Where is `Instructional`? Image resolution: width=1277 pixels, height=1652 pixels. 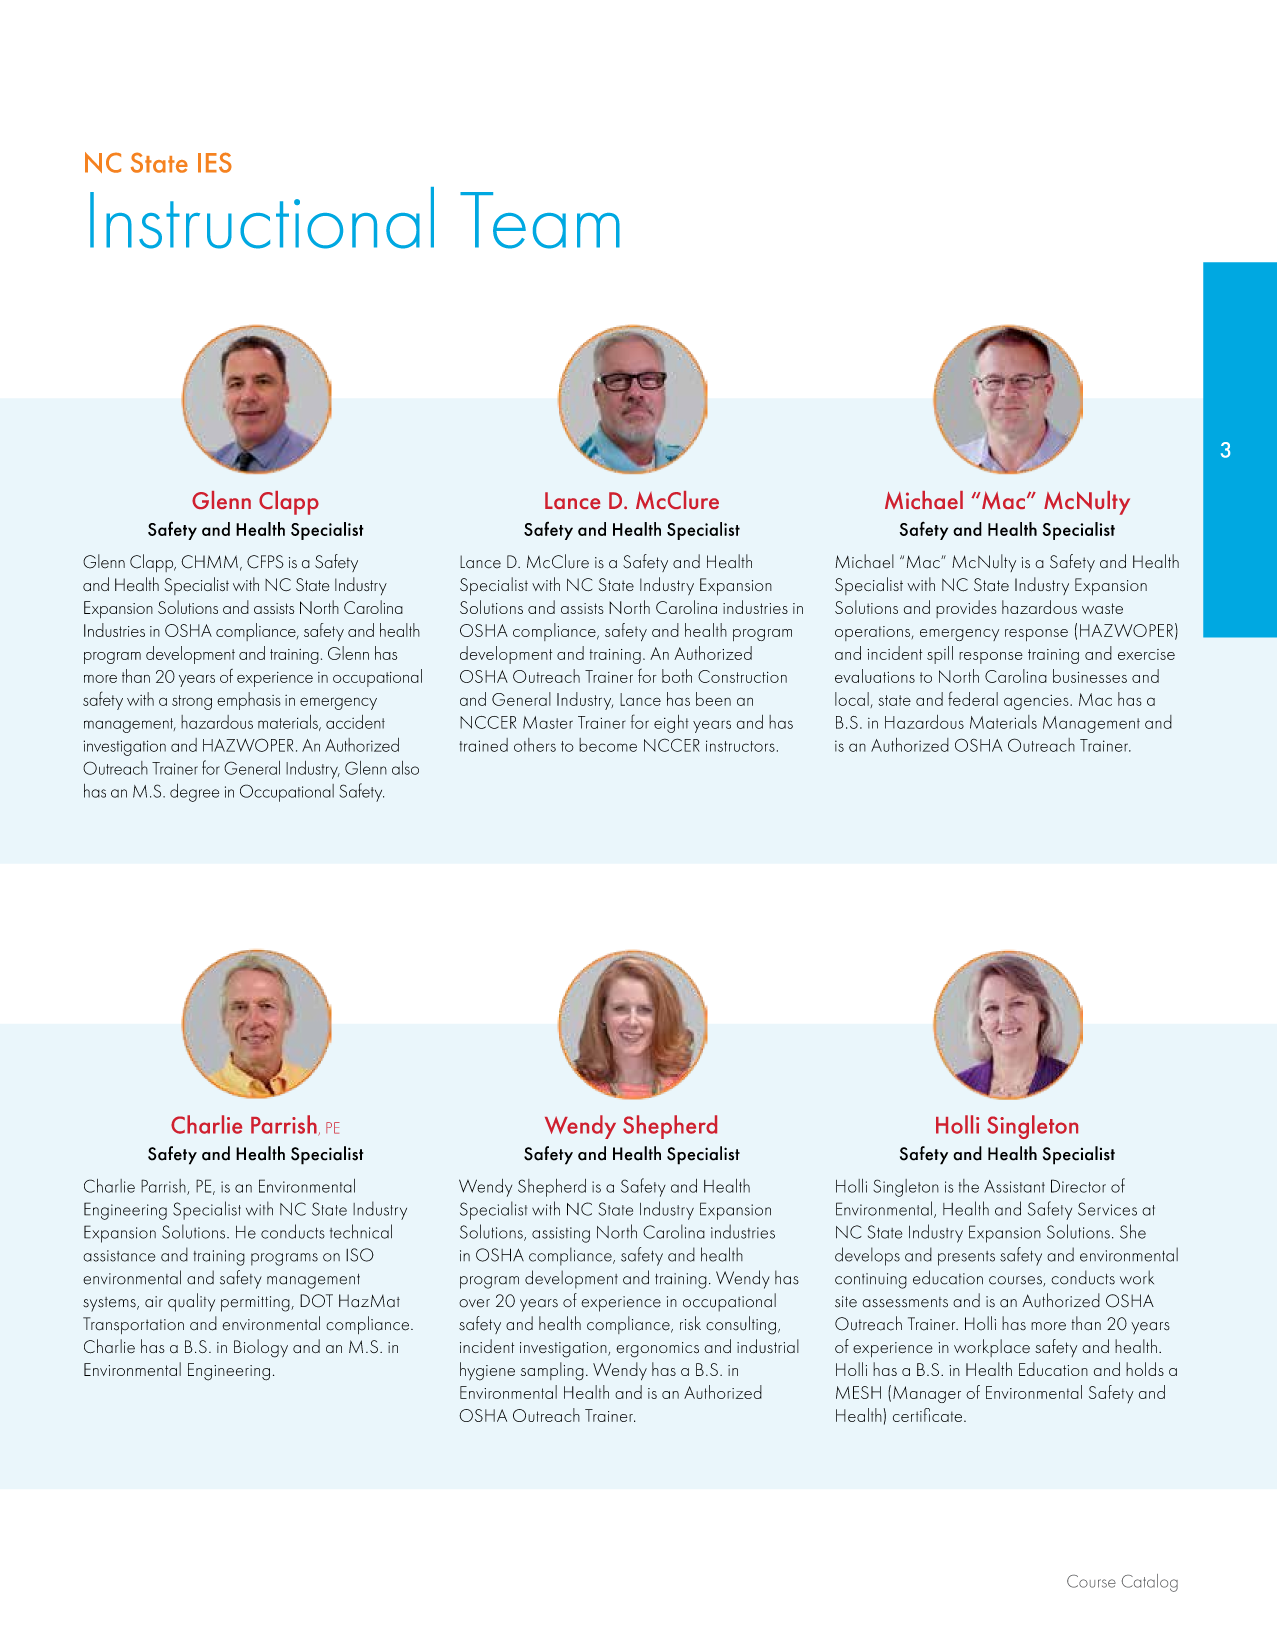
Instructional is located at coordinates (262, 218).
